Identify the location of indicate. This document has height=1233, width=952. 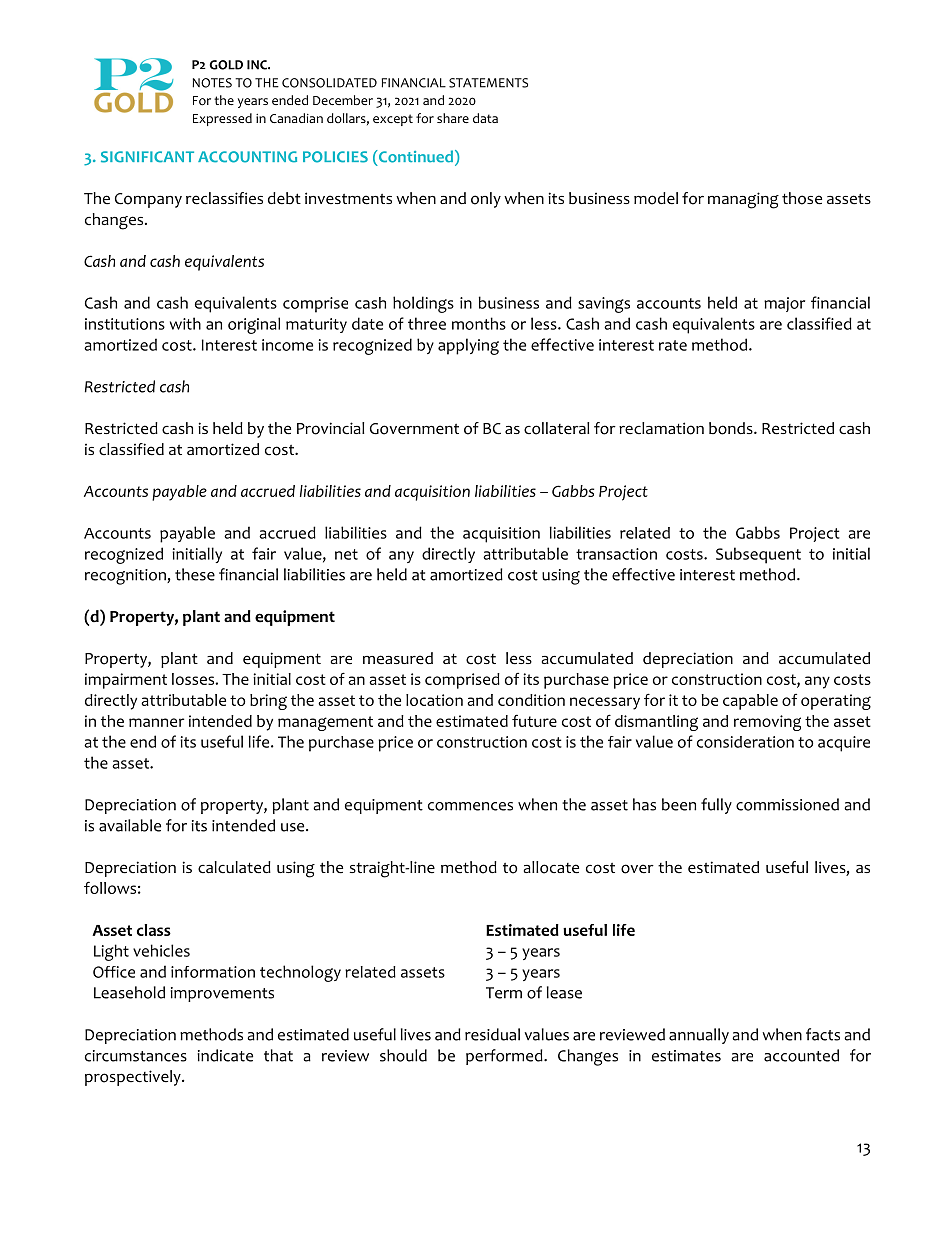
(225, 1055).
